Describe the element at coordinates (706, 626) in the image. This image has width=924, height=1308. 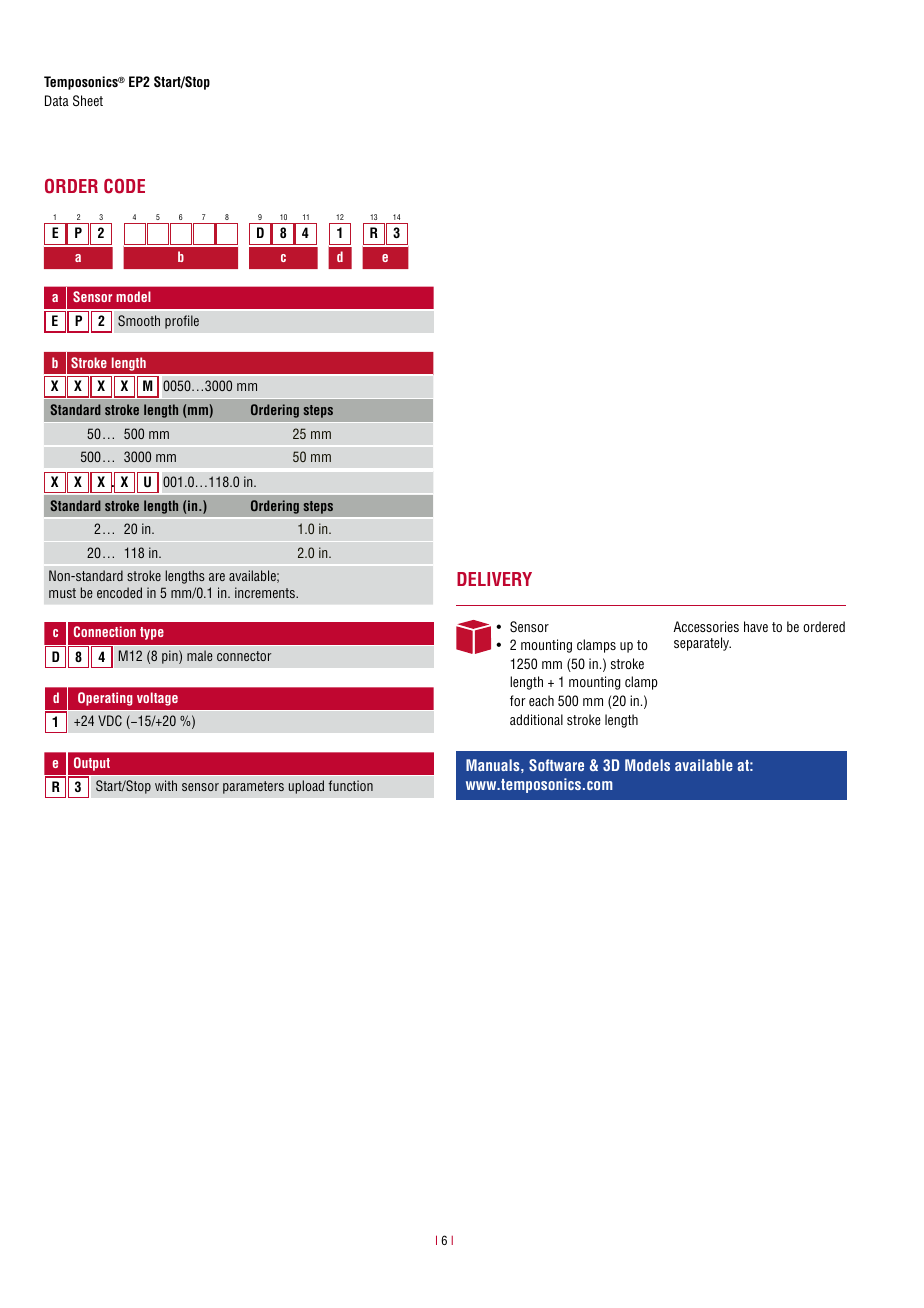
I see `Accessories` at that location.
